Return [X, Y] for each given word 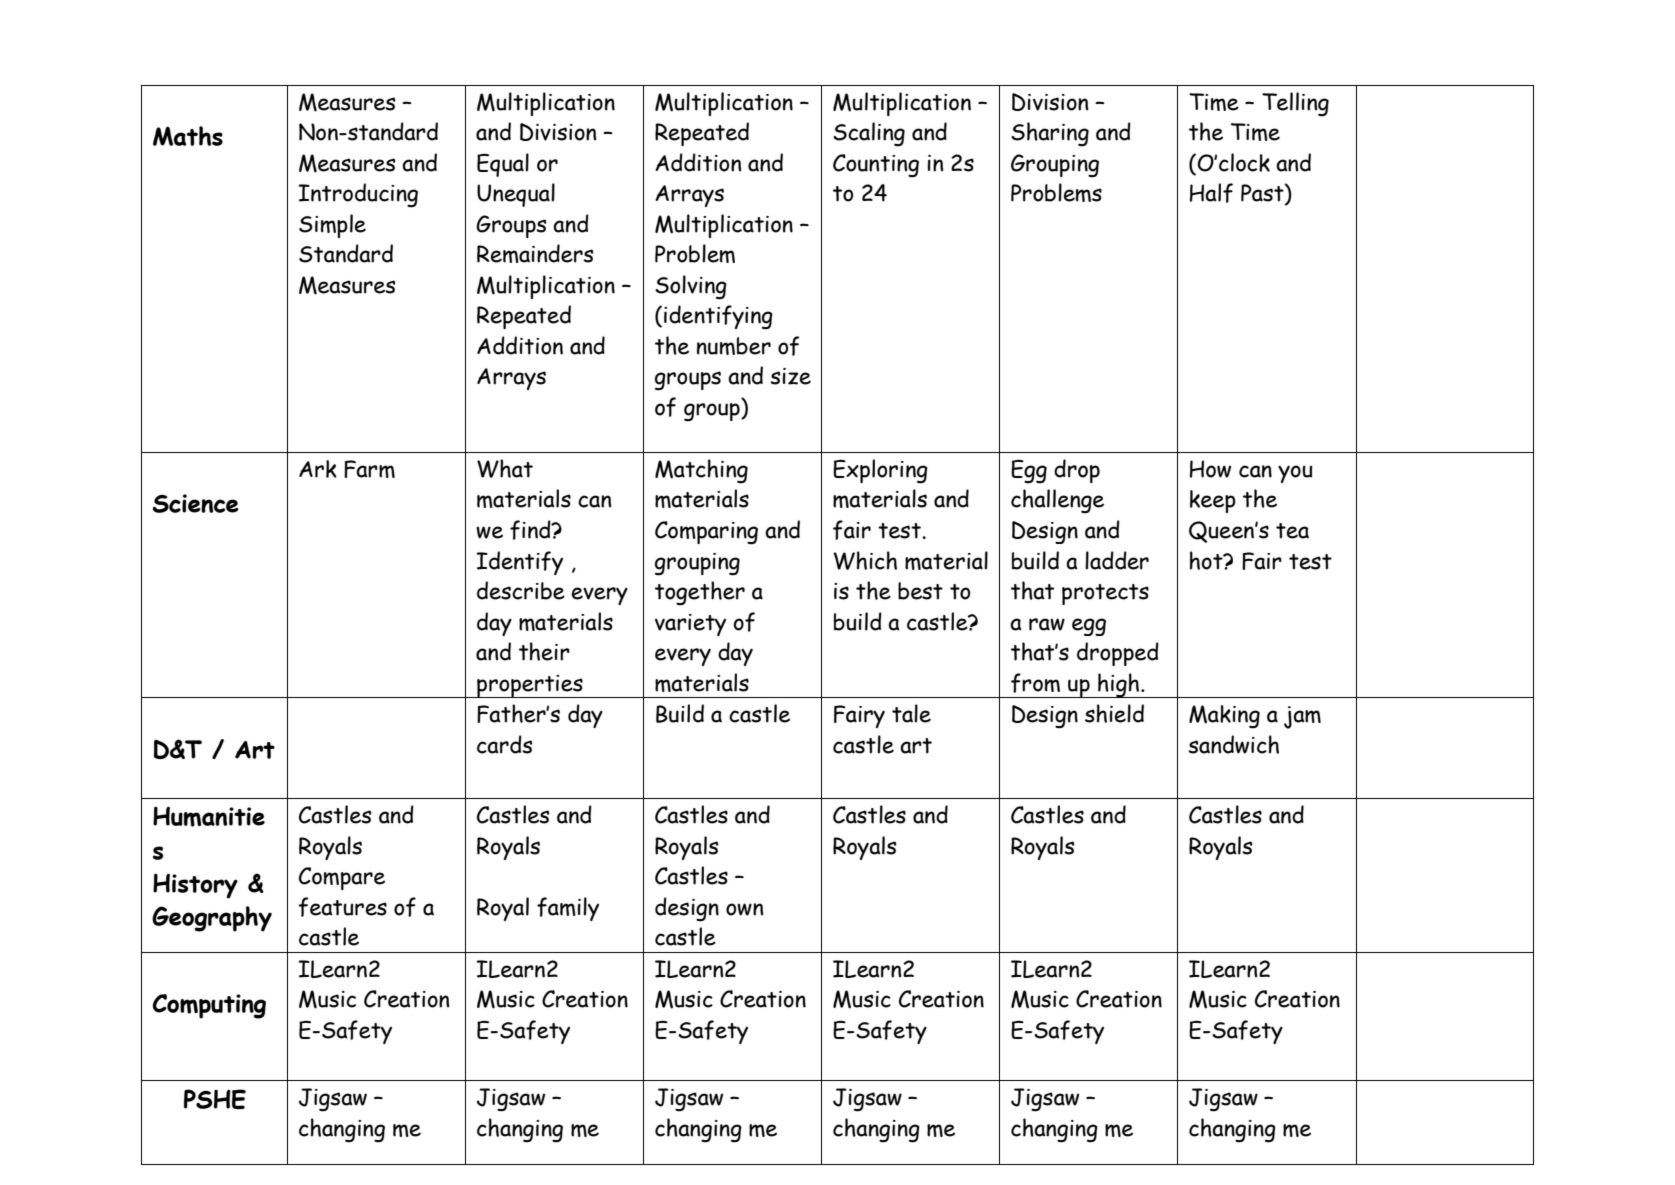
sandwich [1233, 744]
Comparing [706, 533]
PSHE [215, 1099]
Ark [318, 469]
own [744, 909]
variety [690, 625]
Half [1211, 193]
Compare [342, 878]
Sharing [1050, 134]
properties [530, 686]
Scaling [869, 134]
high [1118, 685]
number [734, 346]
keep [1213, 501]
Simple [332, 226]
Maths [188, 136]
